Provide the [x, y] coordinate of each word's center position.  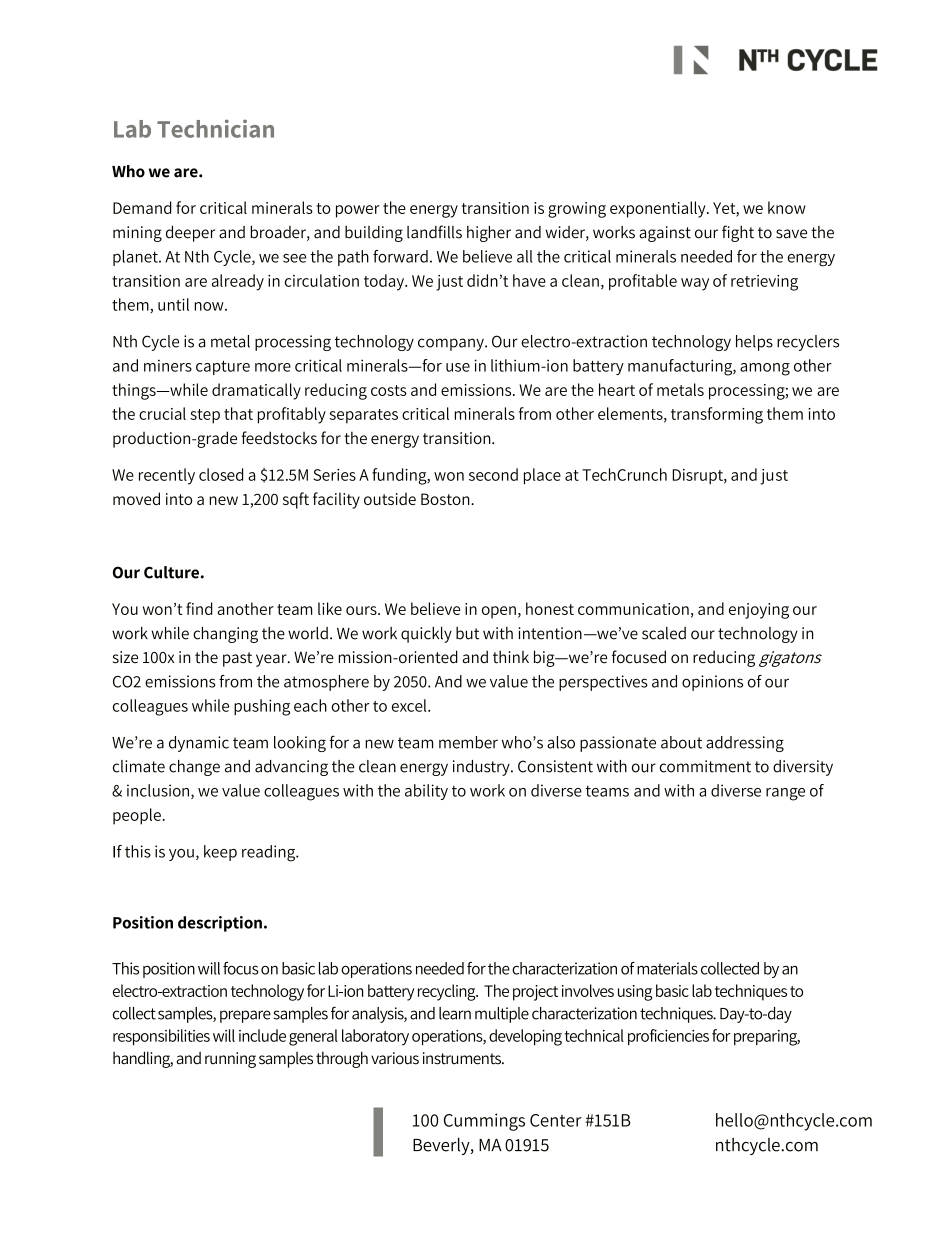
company [452, 344]
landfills [434, 232]
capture [223, 368]
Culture [171, 572]
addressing [745, 744]
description [220, 924]
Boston [446, 499]
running [230, 1060]
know [787, 207]
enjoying [759, 611]
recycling [448, 992]
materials [667, 968]
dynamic [199, 744]
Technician [215, 128]
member [468, 742]
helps [754, 343]
